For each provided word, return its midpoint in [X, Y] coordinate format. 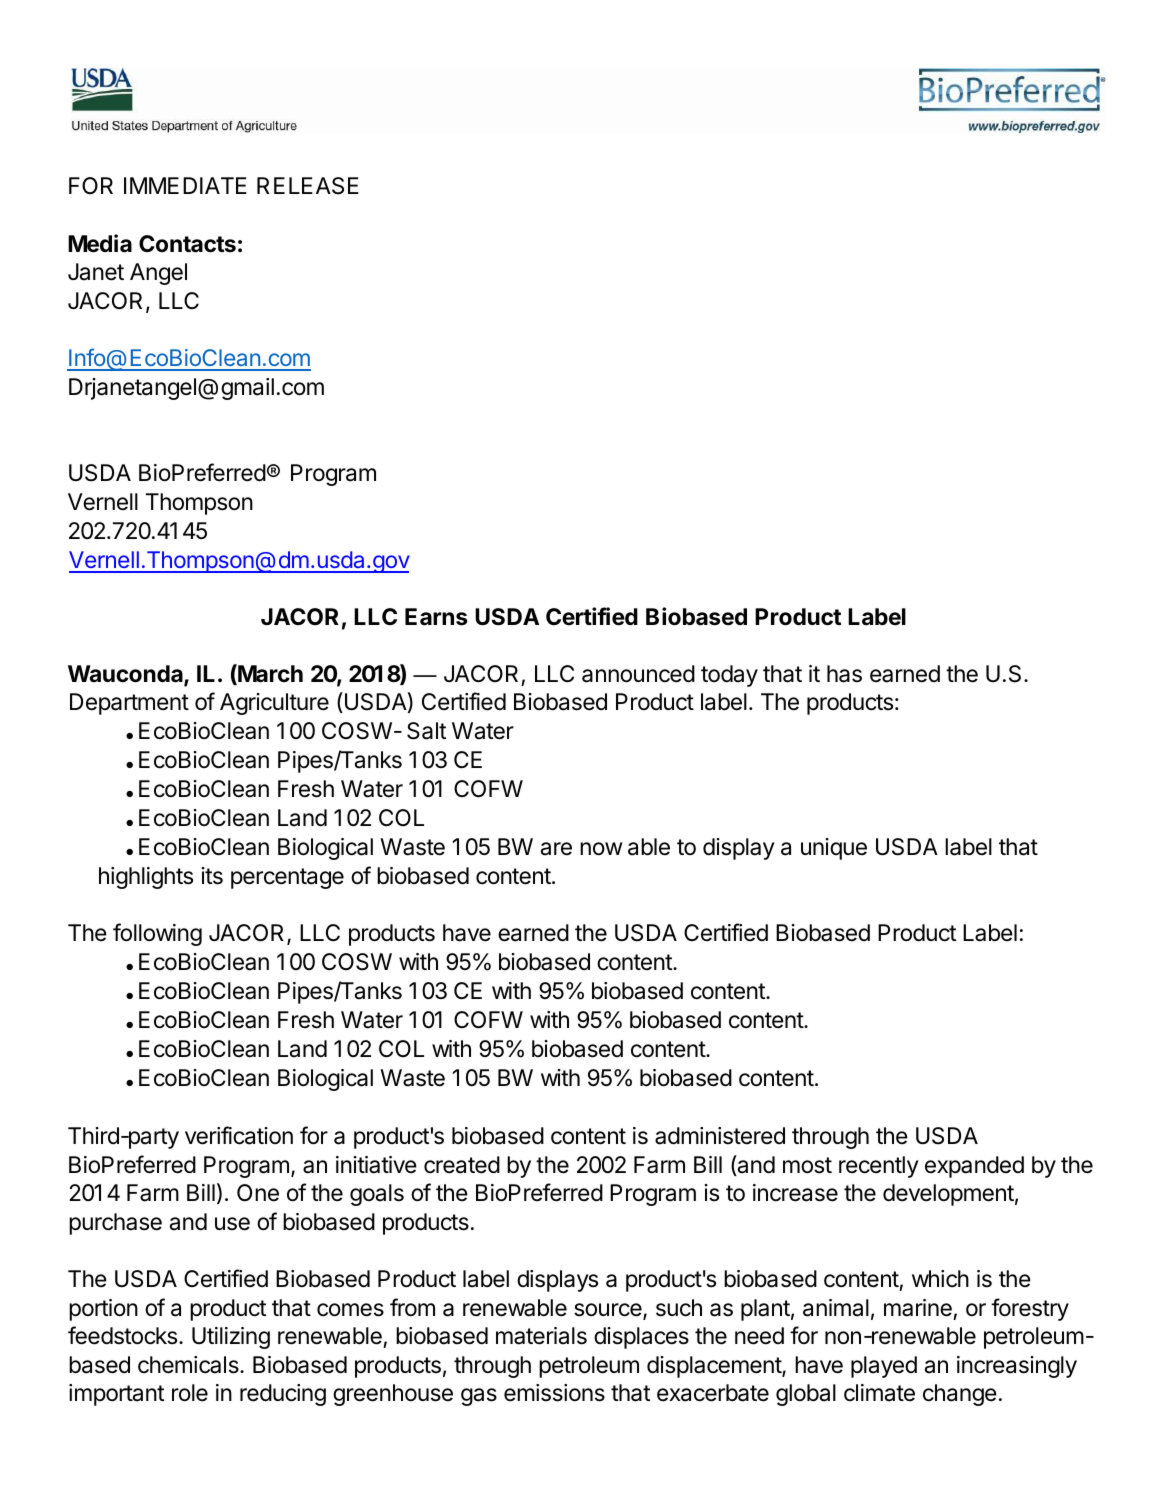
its [212, 876]
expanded [974, 1167]
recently [879, 1167]
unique [834, 849]
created [462, 1165]
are [556, 849]
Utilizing [231, 1338]
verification [239, 1135]
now [601, 849]
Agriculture [274, 704]
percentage [287, 878]
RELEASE [308, 186]
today [729, 676]
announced [638, 674]
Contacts [187, 244]
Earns [436, 617]
